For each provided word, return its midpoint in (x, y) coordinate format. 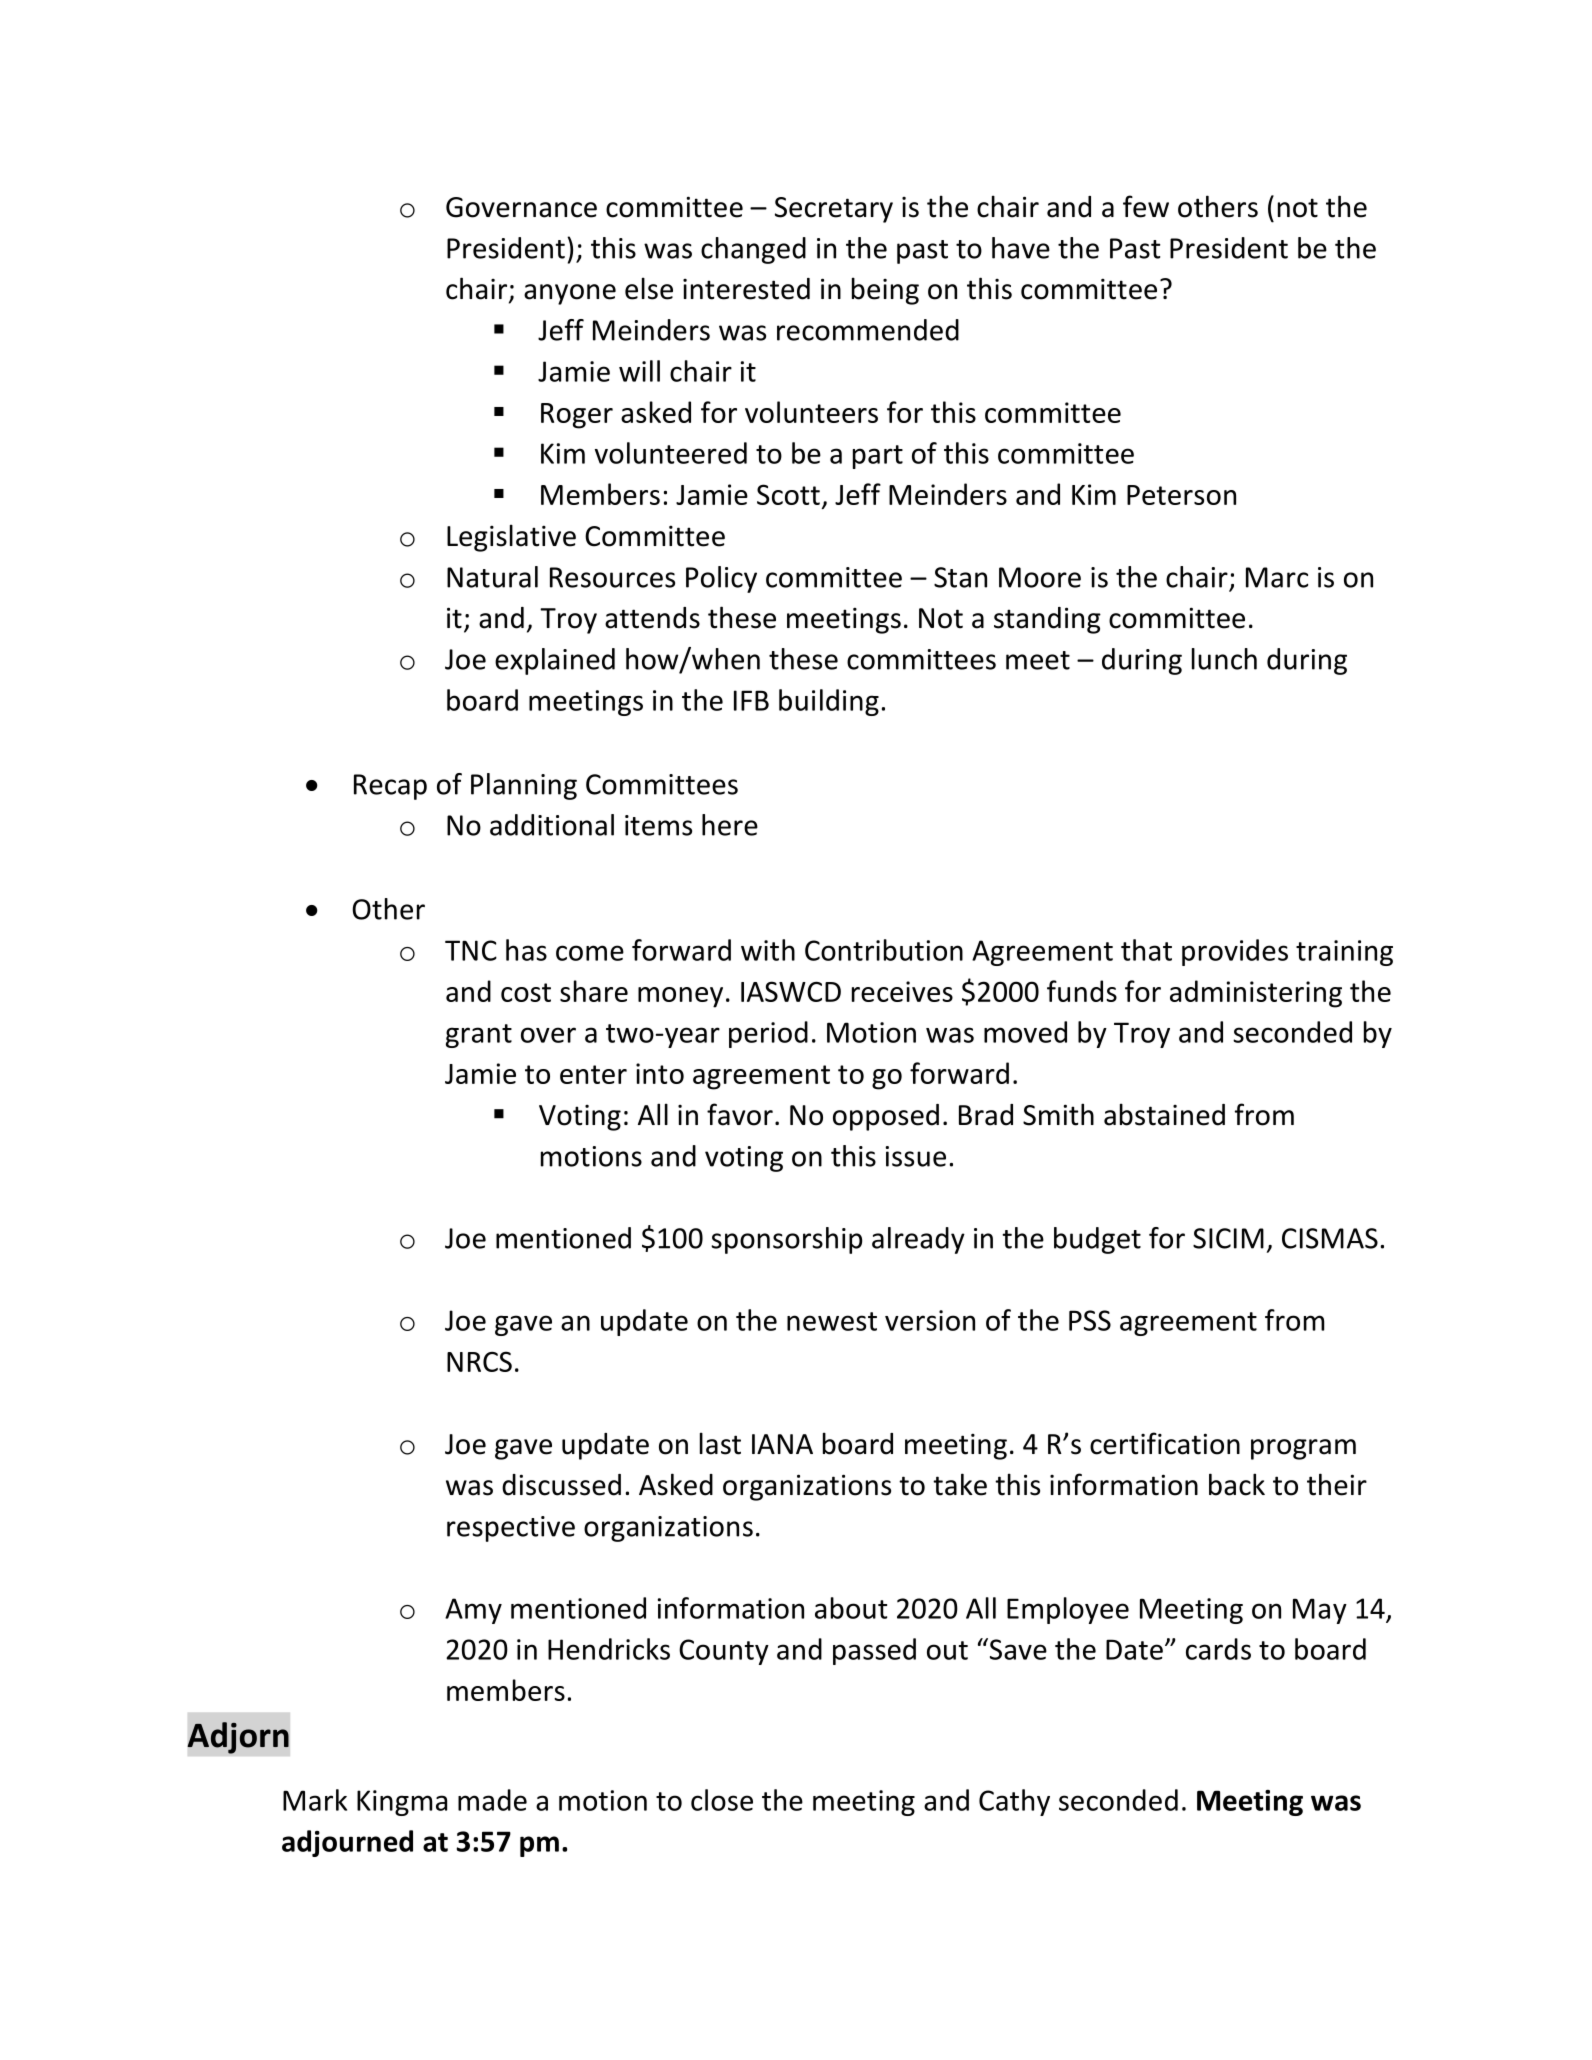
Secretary (834, 210)
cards (1218, 1649)
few (1146, 206)
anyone (570, 294)
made (492, 1800)
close (722, 1800)
